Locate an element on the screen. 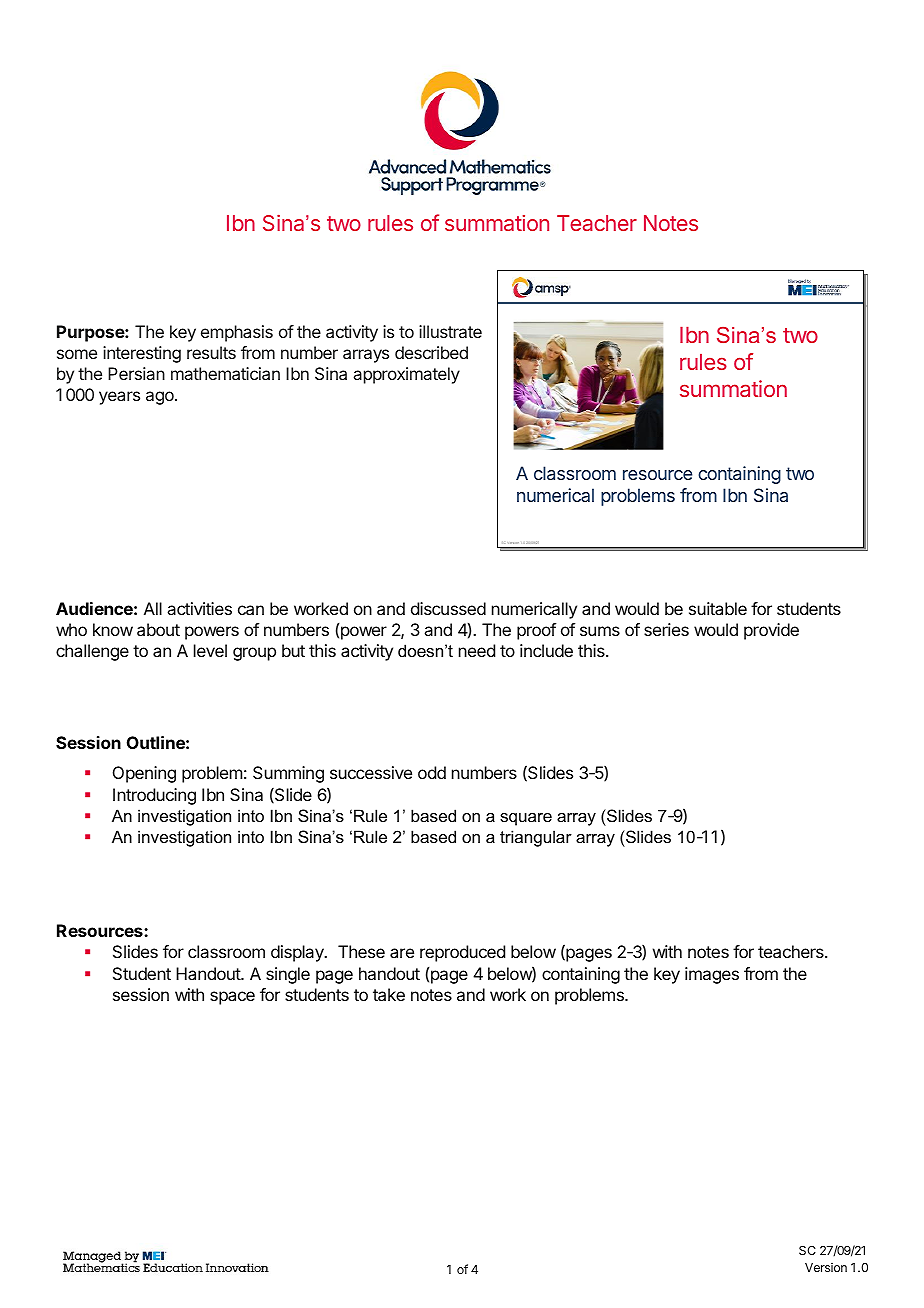 The height and width of the screenshot is (1308, 924). interesting is located at coordinates (142, 354).
